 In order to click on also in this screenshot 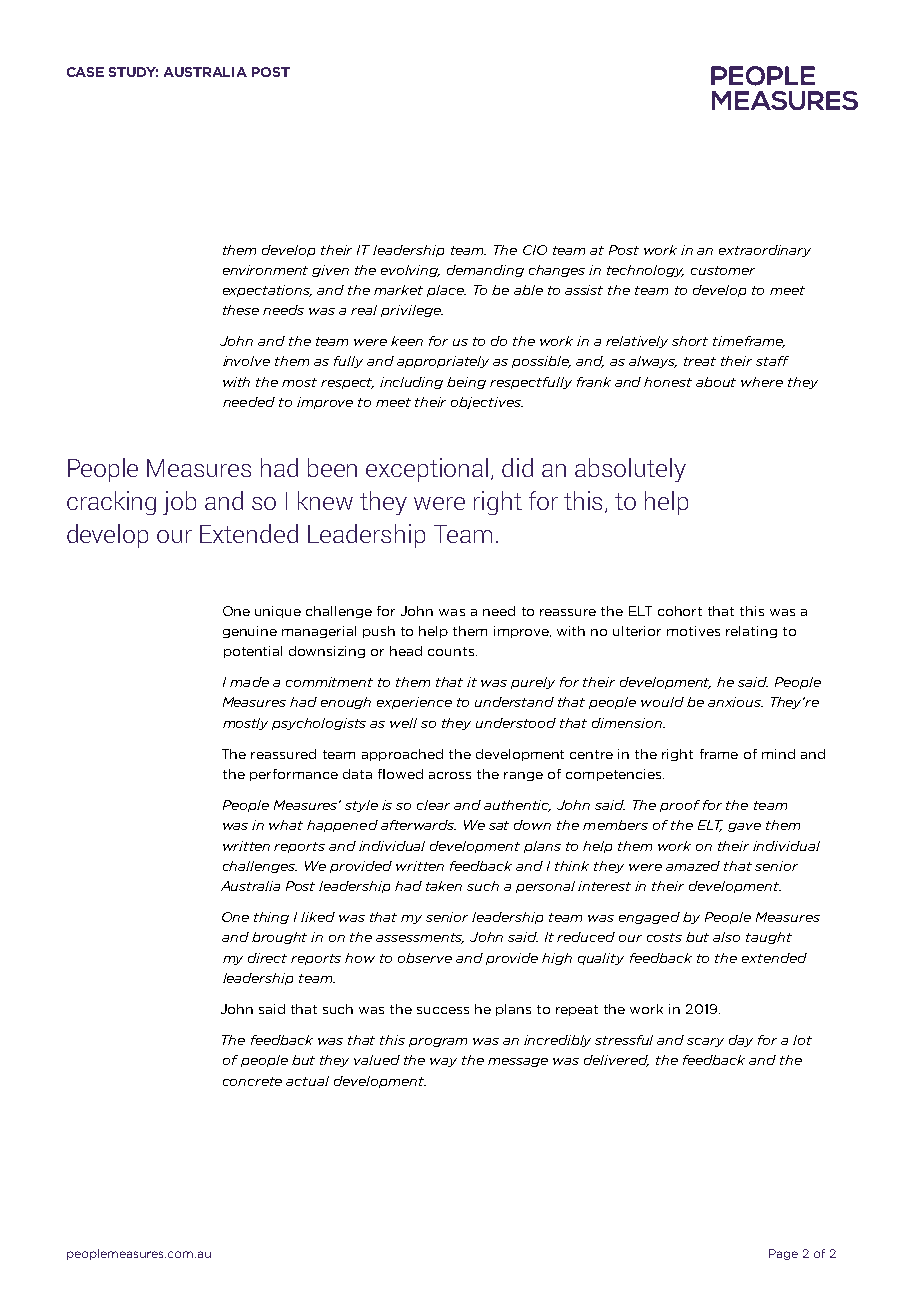, I will do `click(726, 937)`.
